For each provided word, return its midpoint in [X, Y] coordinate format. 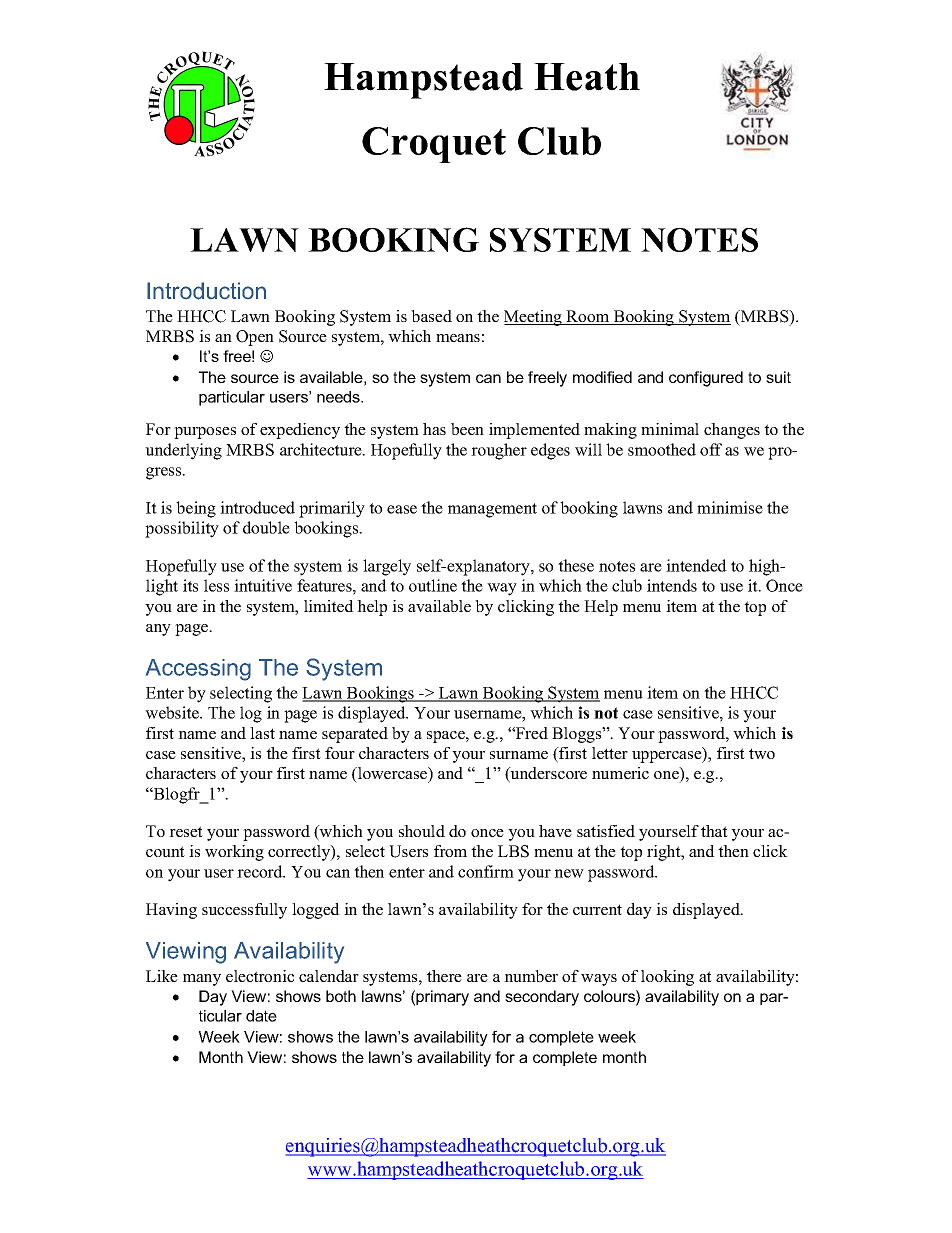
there [444, 976]
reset [186, 831]
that [714, 831]
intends [672, 585]
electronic [260, 976]
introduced [257, 507]
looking [667, 978]
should [422, 831]
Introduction [206, 291]
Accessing [198, 670]
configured [706, 379]
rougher [499, 451]
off [711, 449]
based [431, 316]
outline [433, 585]
